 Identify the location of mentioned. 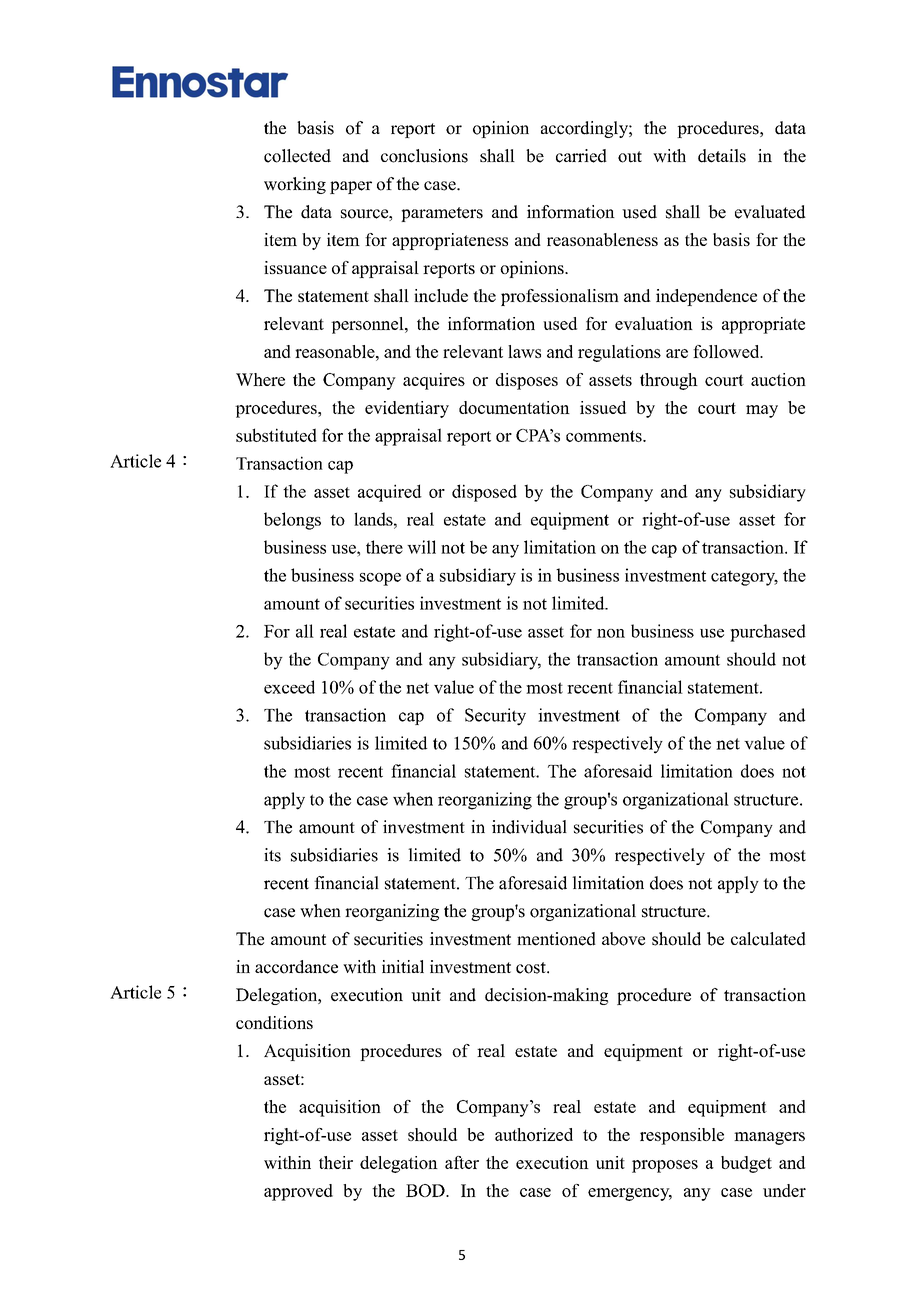
(556, 939).
